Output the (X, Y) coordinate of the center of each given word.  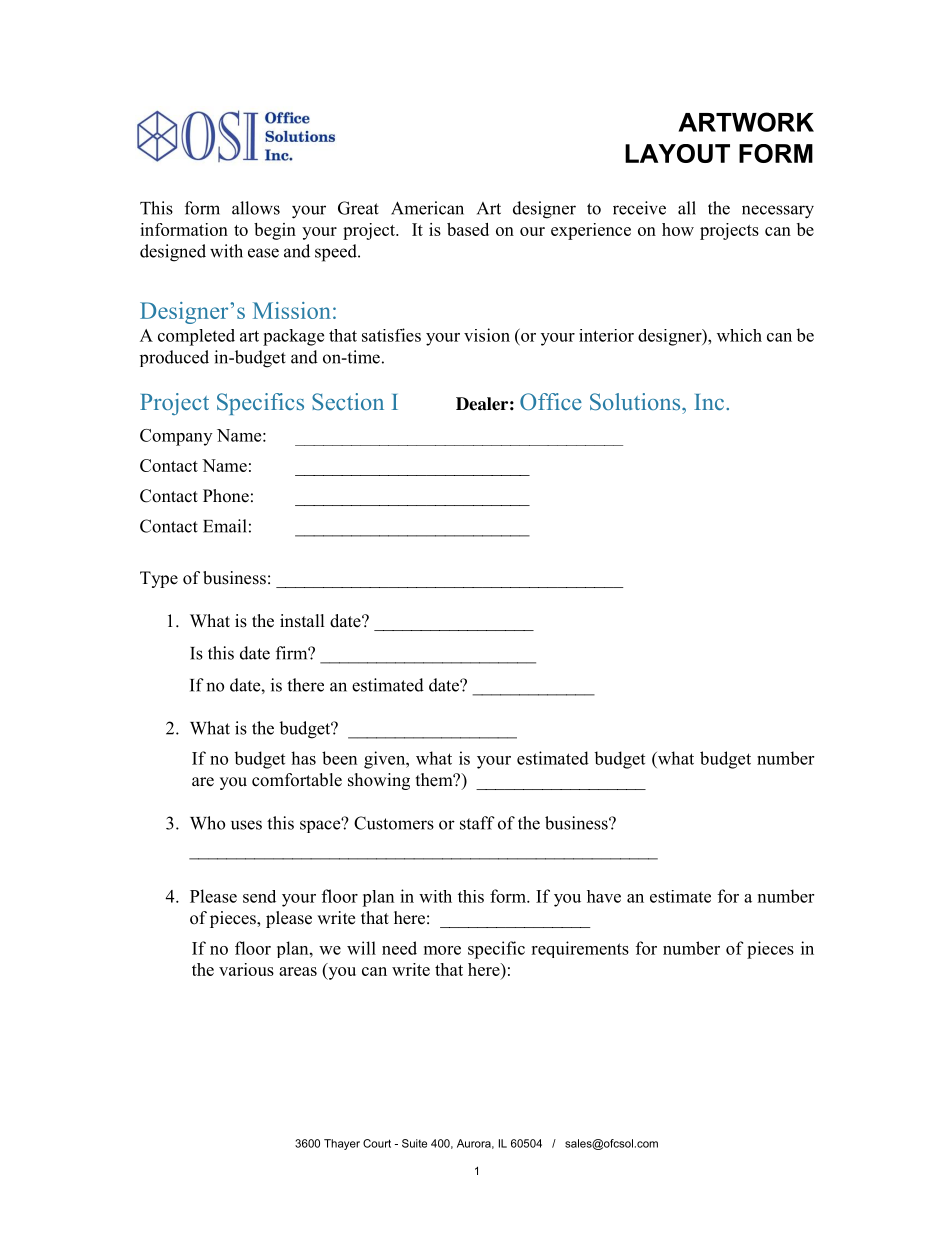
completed (196, 337)
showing (379, 781)
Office (551, 402)
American (427, 208)
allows (256, 208)
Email (225, 526)
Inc (710, 402)
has (303, 758)
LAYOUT (677, 153)
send (259, 896)
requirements (580, 949)
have (604, 896)
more (442, 950)
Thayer (342, 1144)
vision (487, 335)
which (739, 335)
